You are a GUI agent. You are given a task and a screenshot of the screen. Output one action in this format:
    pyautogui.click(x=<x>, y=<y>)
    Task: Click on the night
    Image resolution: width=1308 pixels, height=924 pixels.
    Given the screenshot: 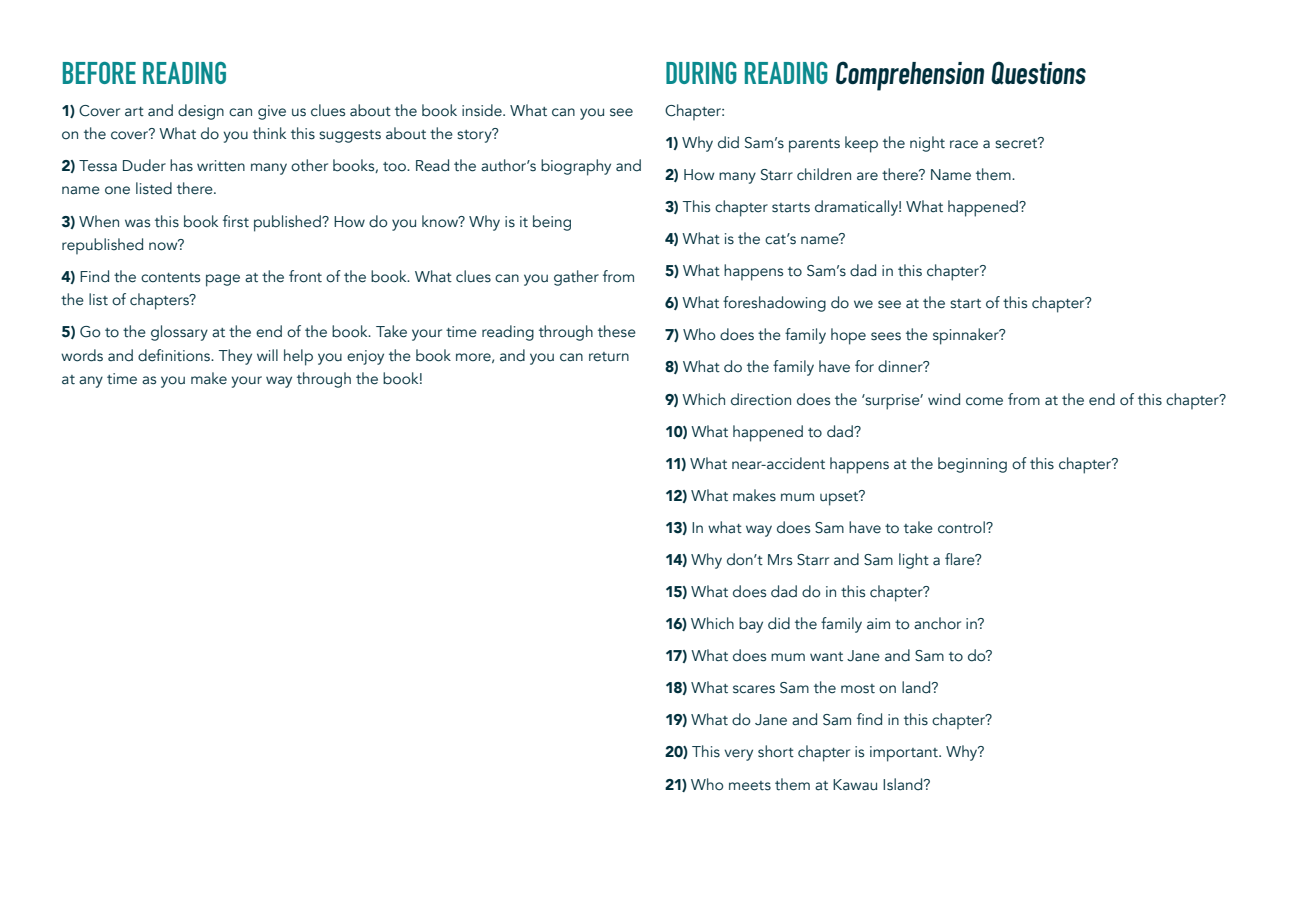 What is the action you would take?
    pyautogui.click(x=927, y=144)
